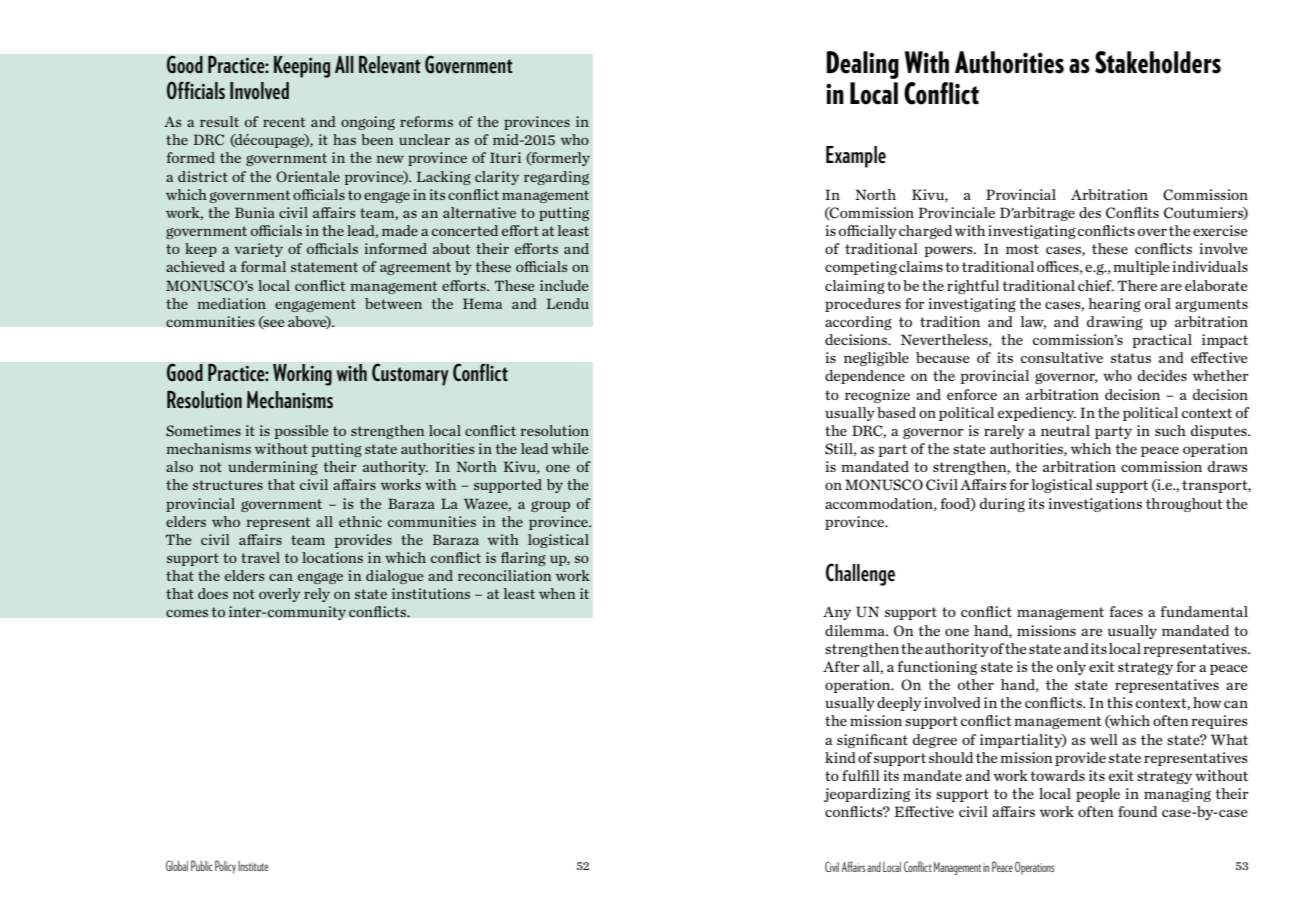 This image has height=924, width=1303. What do you see at coordinates (231, 303) in the image?
I see `mediation` at bounding box center [231, 303].
